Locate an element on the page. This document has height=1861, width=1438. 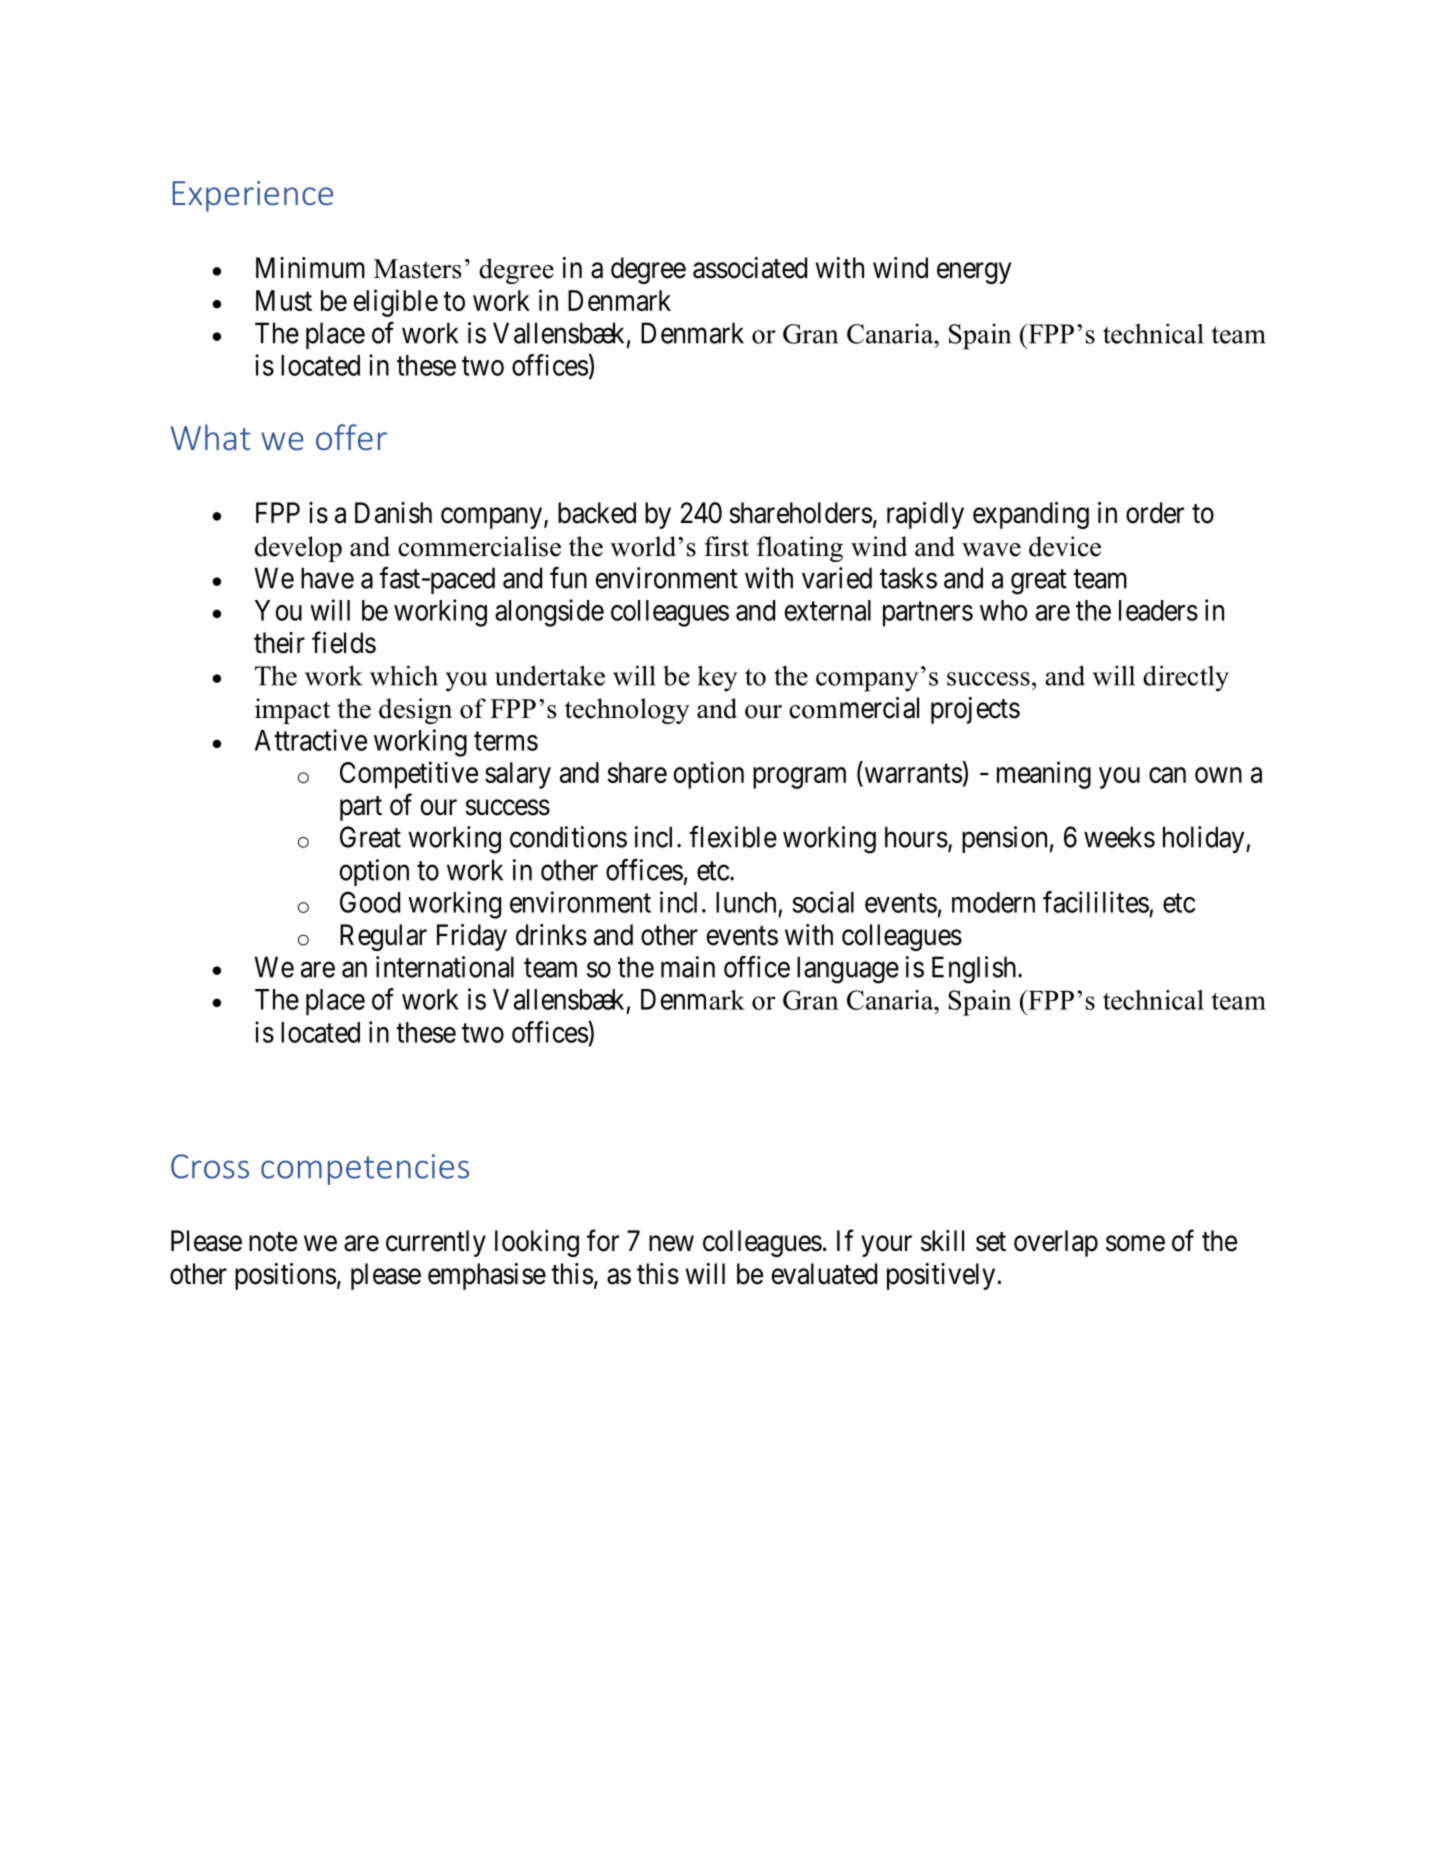
note is located at coordinates (273, 1242).
